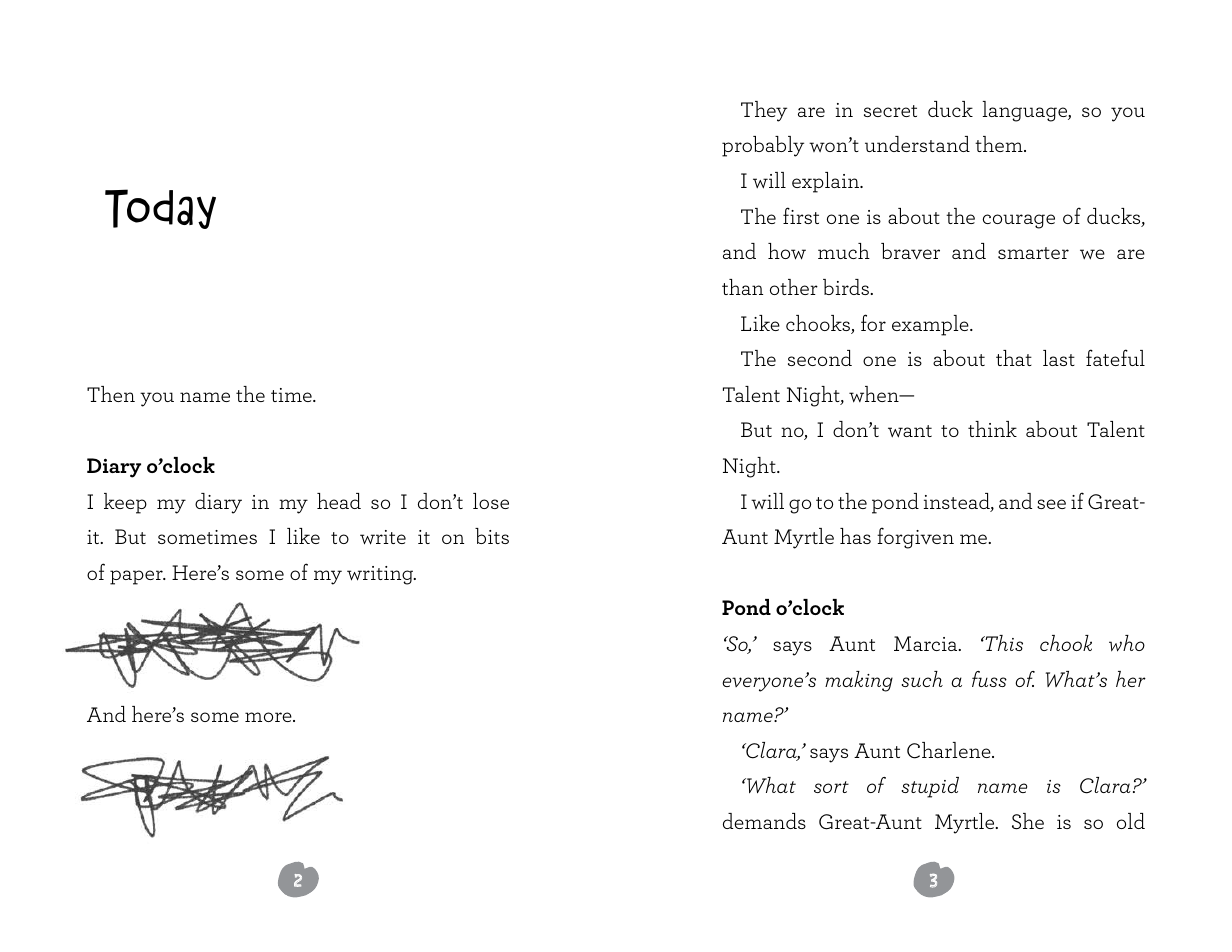 The image size is (1232, 952). What do you see at coordinates (992, 429) in the page?
I see `think` at bounding box center [992, 429].
